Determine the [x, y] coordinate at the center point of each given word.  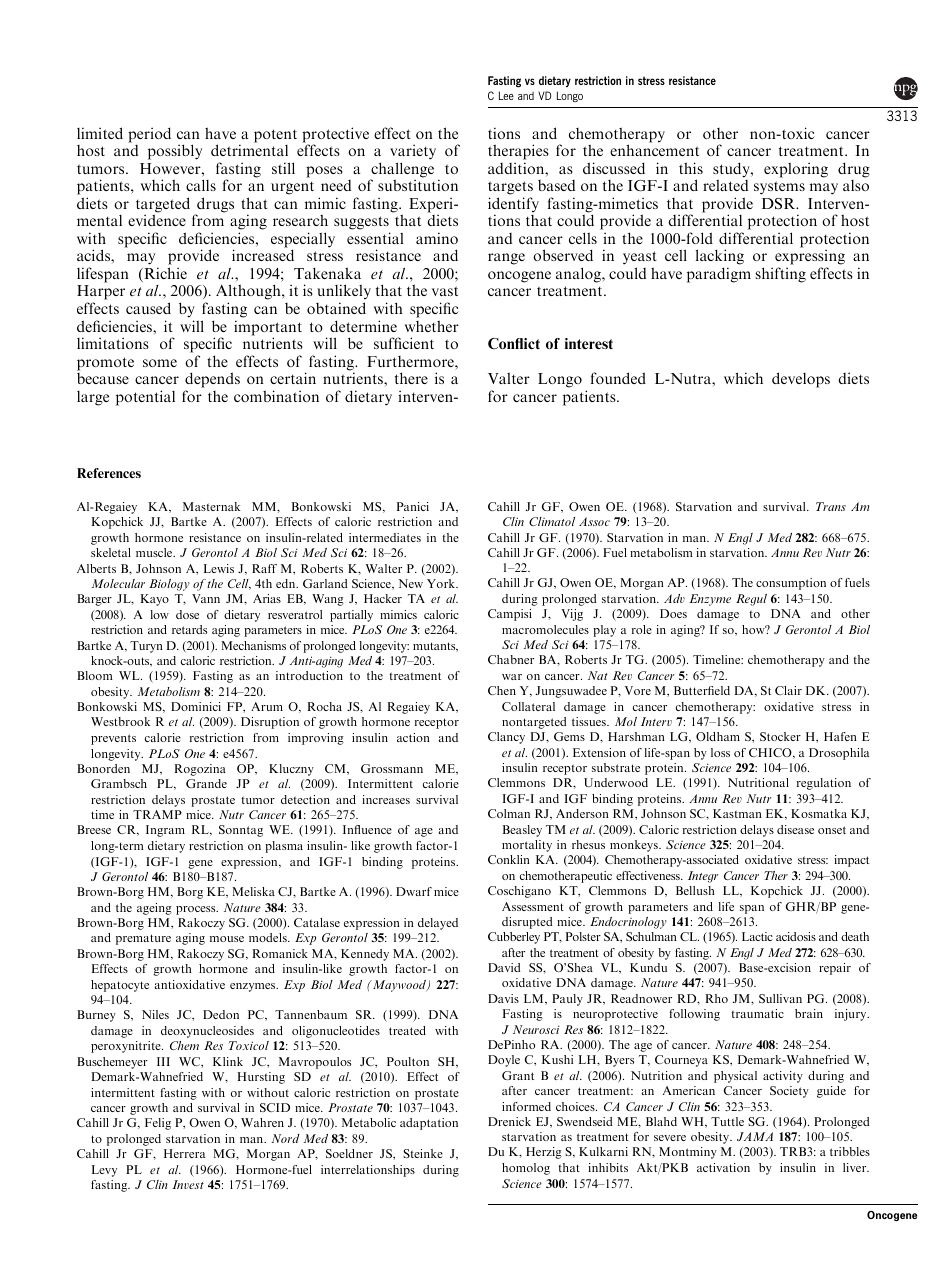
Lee [506, 95]
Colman [509, 813]
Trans [831, 506]
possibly [175, 152]
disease [795, 829]
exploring [796, 170]
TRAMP [157, 814]
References [109, 473]
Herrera [185, 1153]
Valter [509, 378]
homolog [526, 1169]
